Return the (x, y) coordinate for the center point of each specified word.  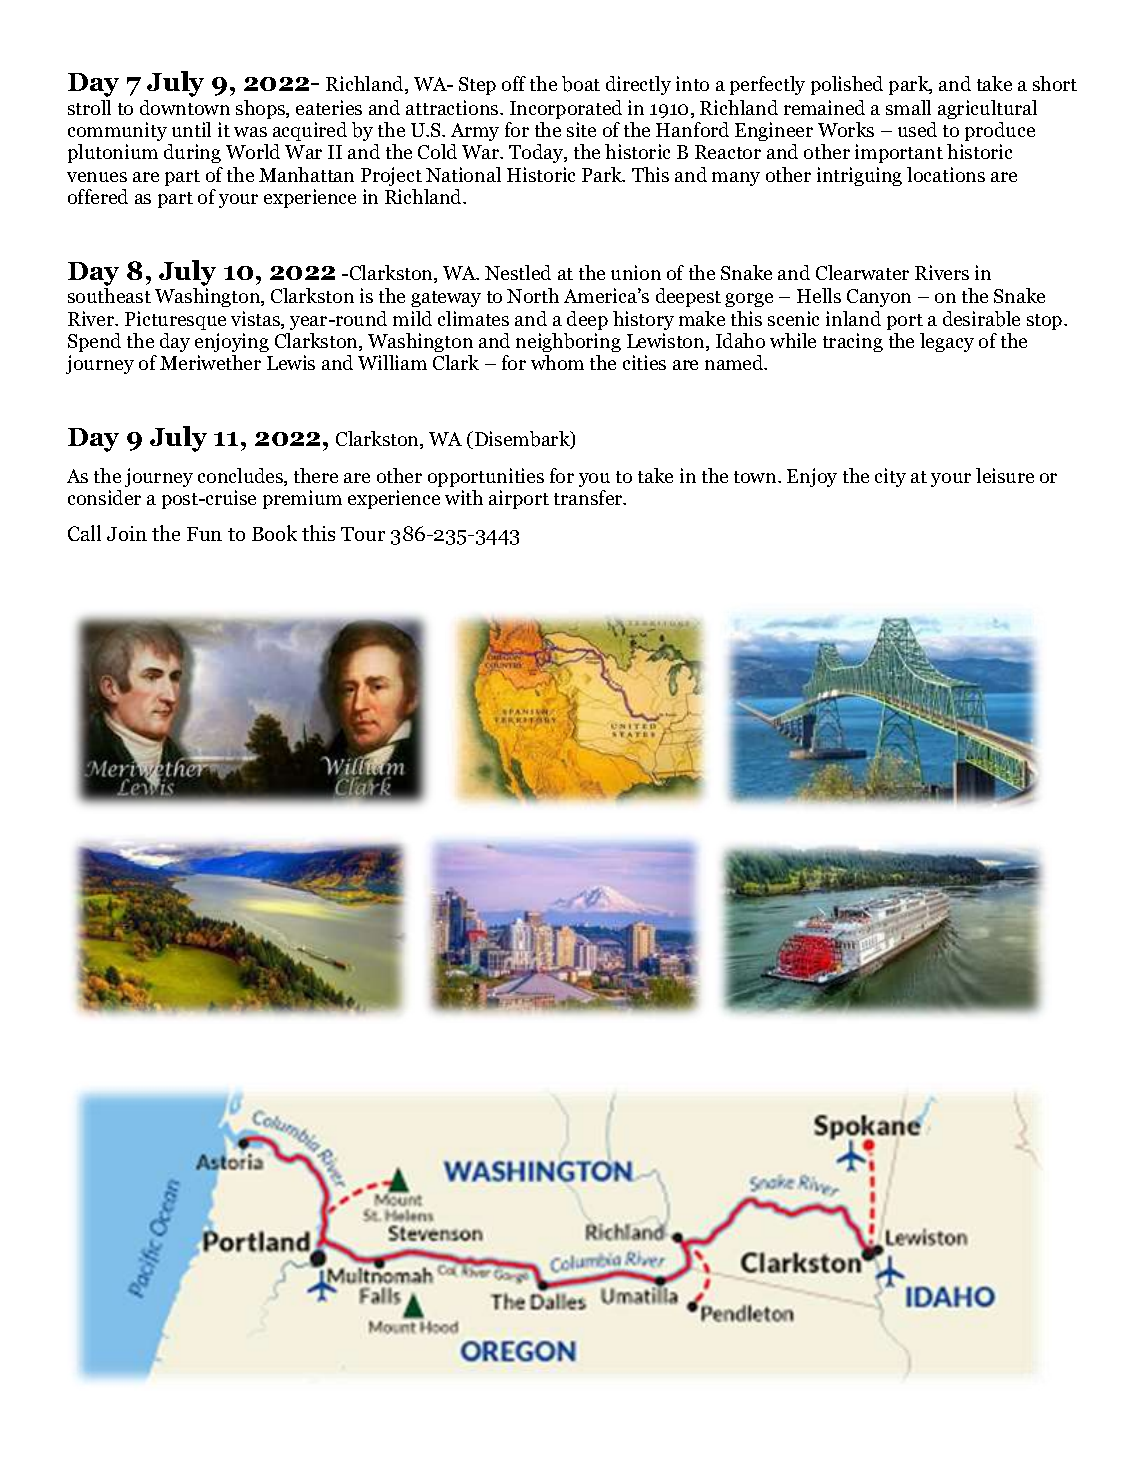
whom (557, 362)
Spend (94, 342)
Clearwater (862, 272)
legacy (947, 342)
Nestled (518, 272)
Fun (204, 534)
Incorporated (566, 109)
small (908, 107)
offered (98, 196)
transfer (589, 497)
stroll (89, 107)
